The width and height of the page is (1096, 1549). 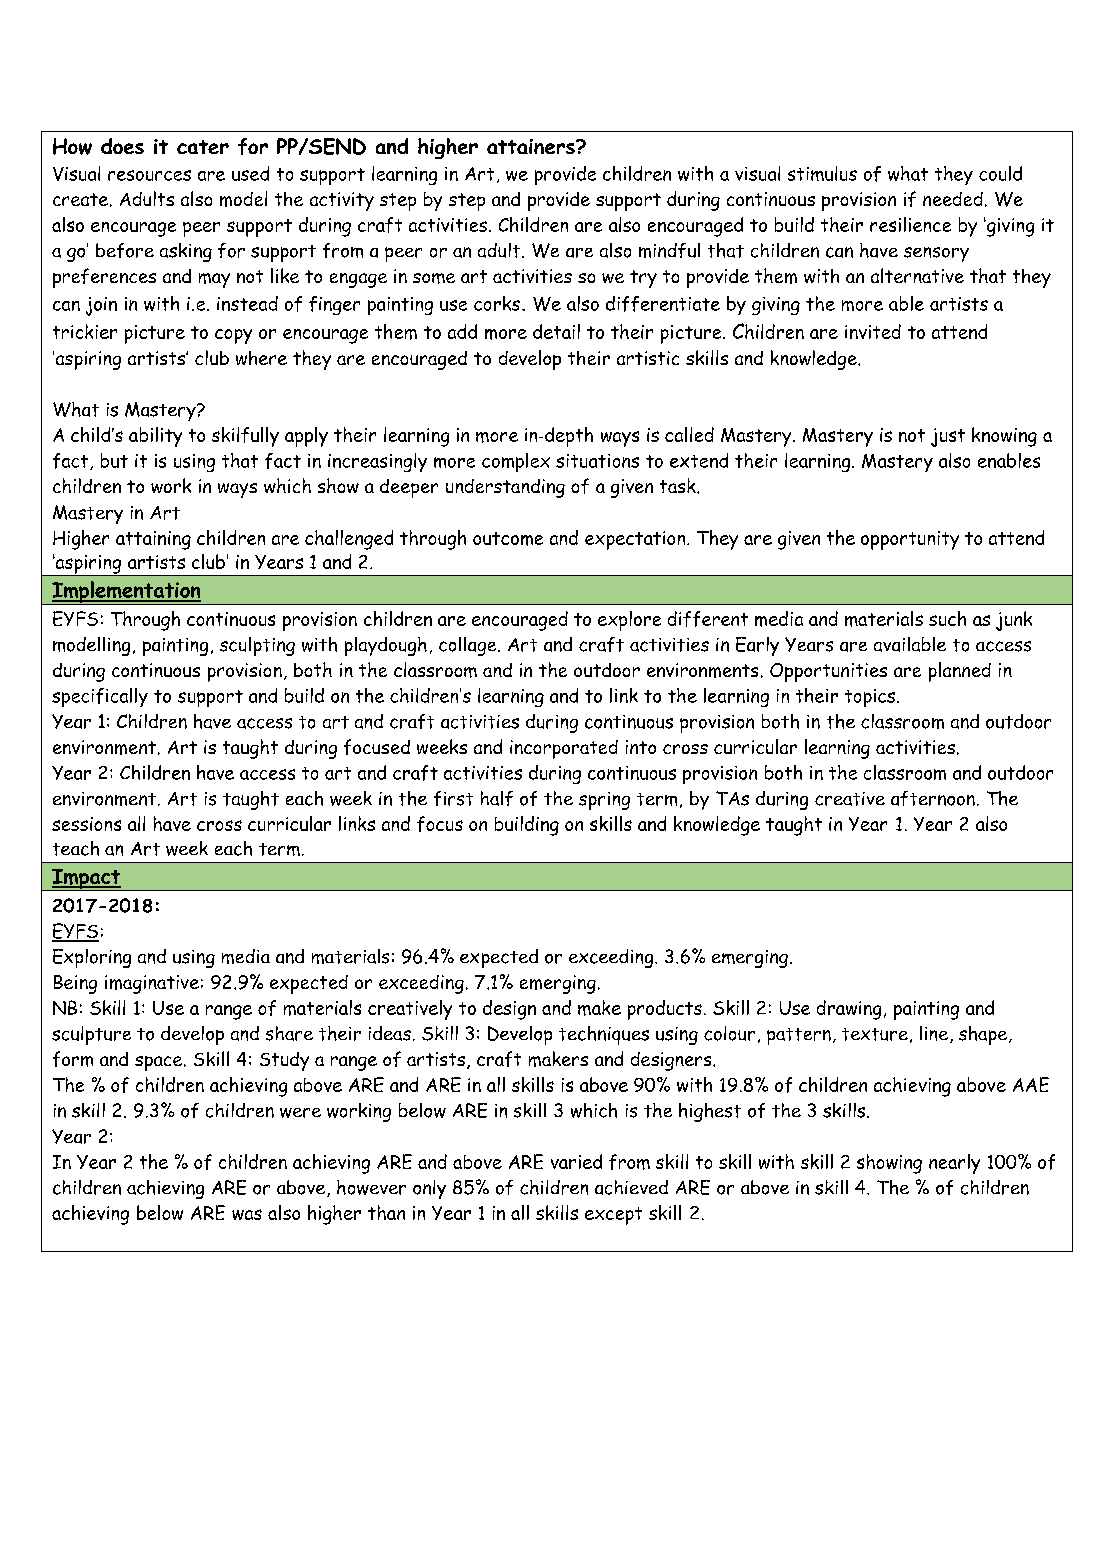 What do you see at coordinates (933, 798) in the page?
I see `afternoon` at bounding box center [933, 798].
